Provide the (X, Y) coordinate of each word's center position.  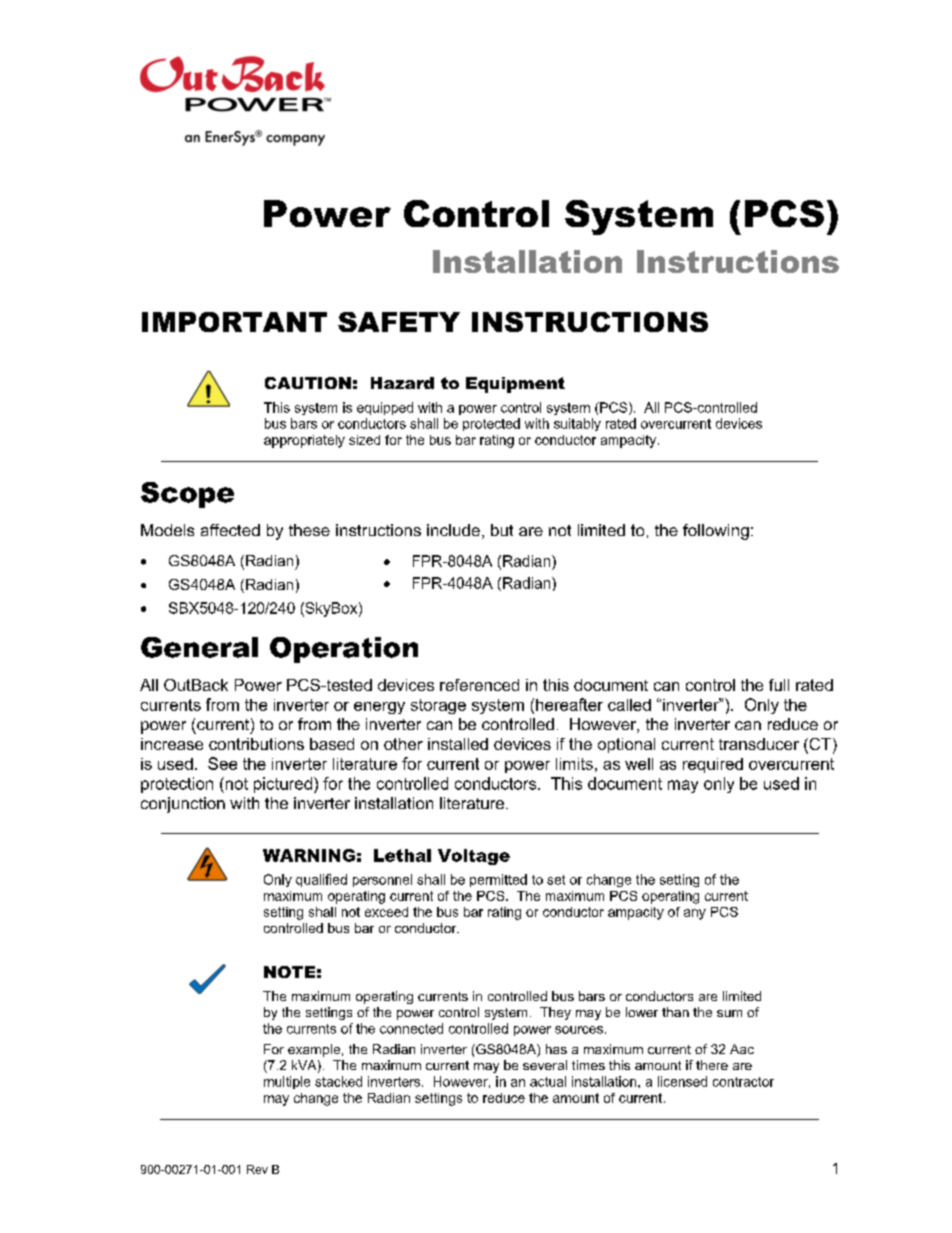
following (716, 532)
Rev (257, 1169)
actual (548, 1081)
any (695, 914)
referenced (479, 685)
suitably (577, 424)
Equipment (515, 385)
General (199, 647)
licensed (682, 1081)
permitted (498, 880)
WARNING (309, 855)
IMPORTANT (234, 322)
